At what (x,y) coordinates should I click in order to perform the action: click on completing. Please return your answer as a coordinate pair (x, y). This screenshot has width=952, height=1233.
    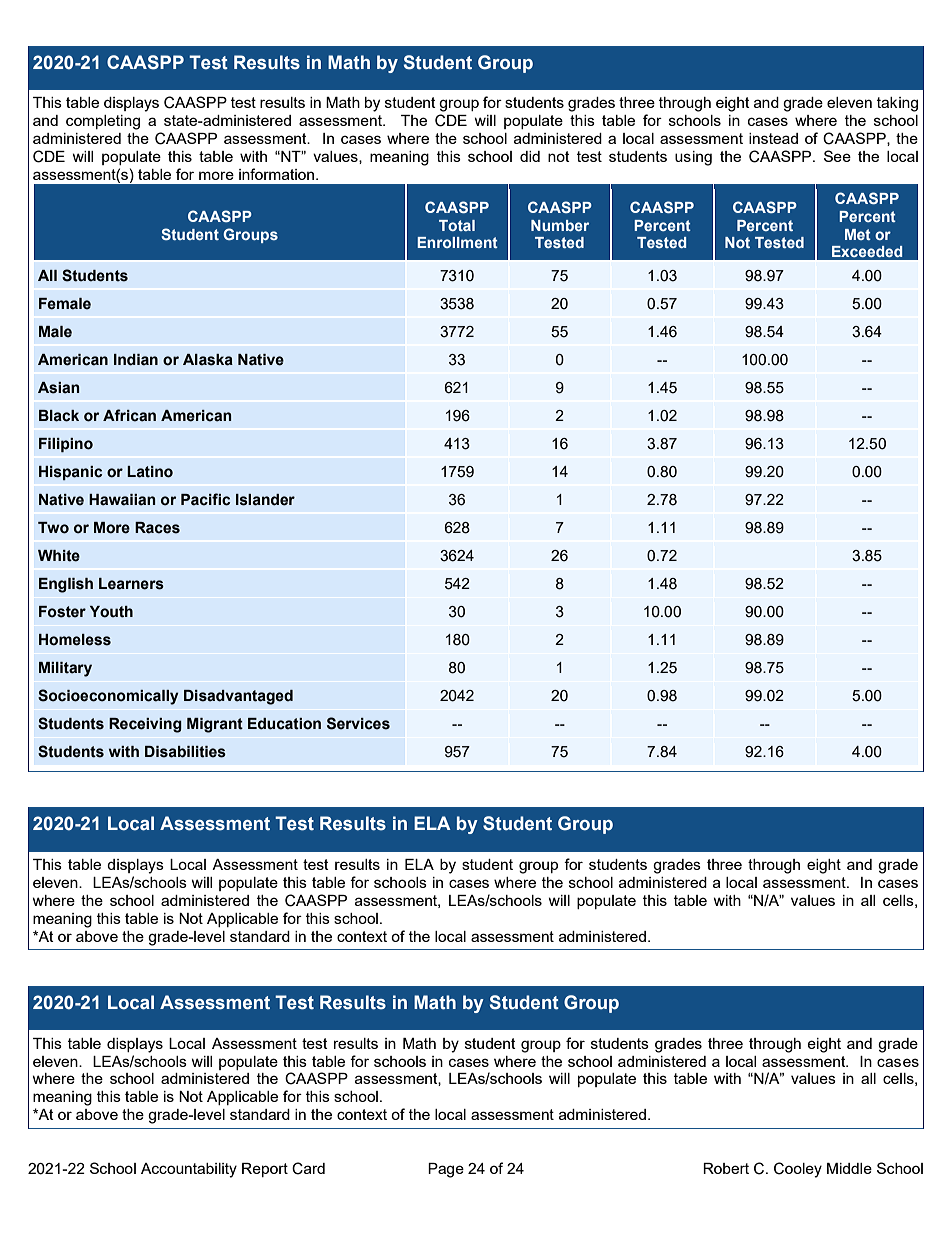
    Looking at the image, I should click on (103, 122).
